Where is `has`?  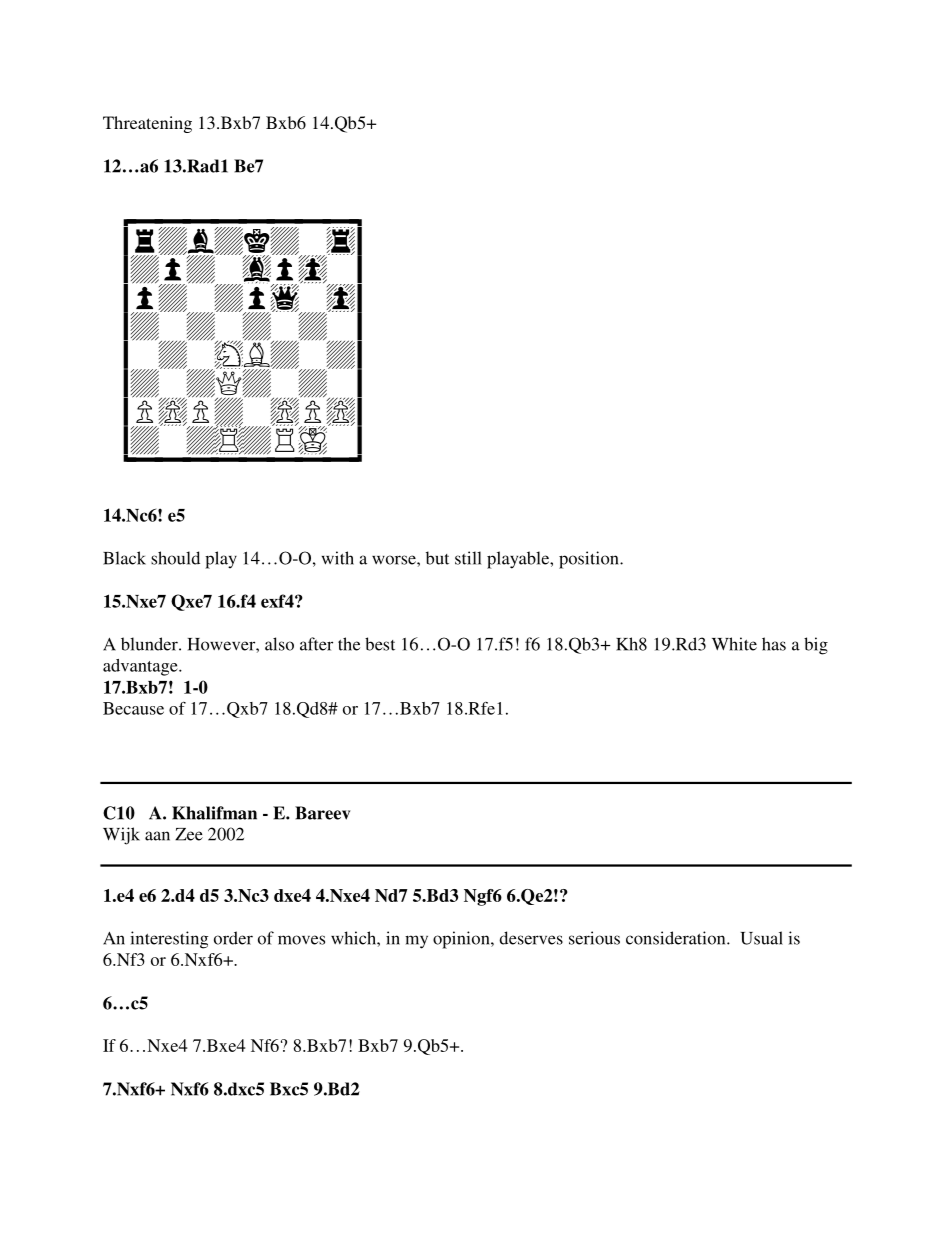
has is located at coordinates (774, 644).
